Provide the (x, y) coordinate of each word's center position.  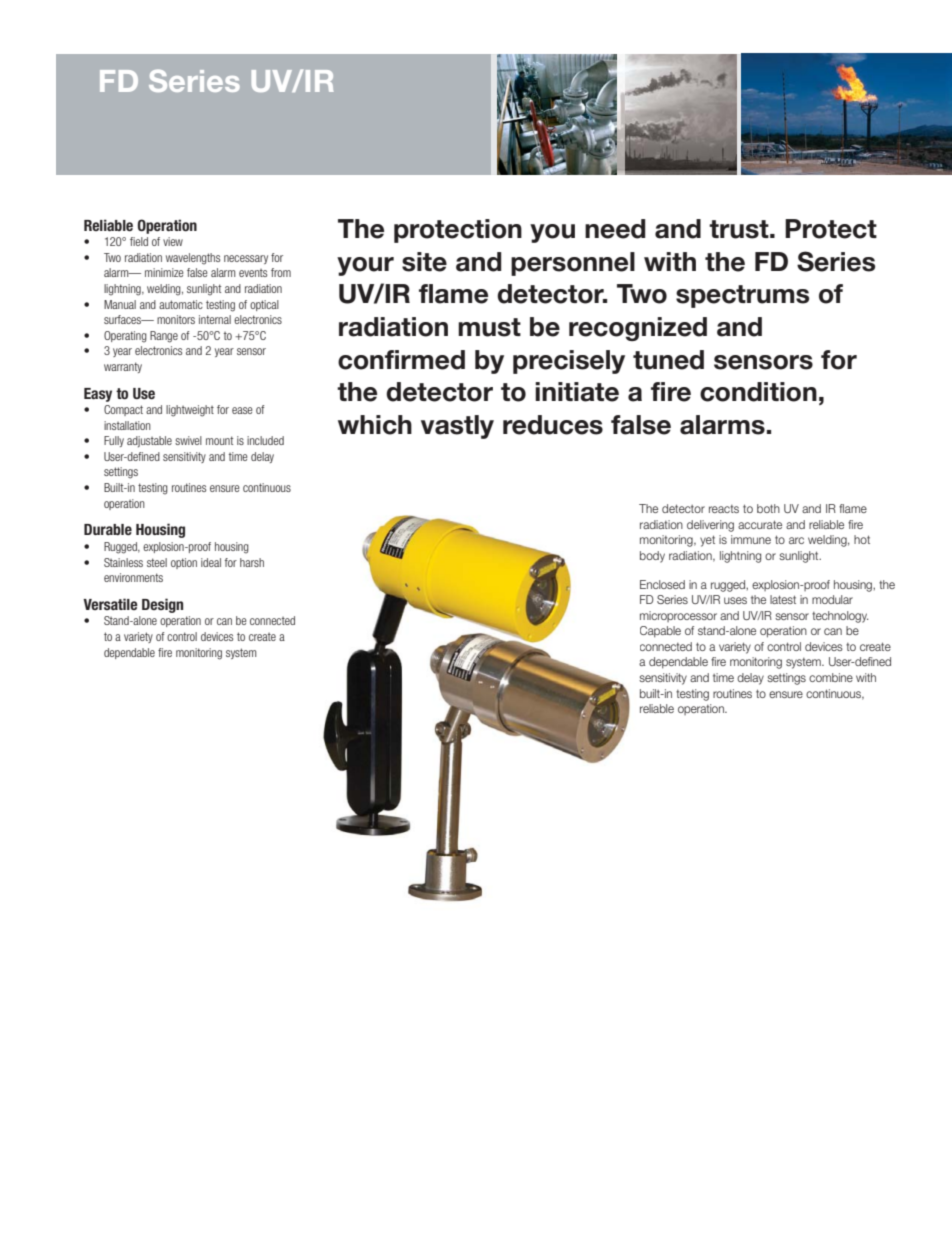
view (173, 241)
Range (164, 337)
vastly (457, 427)
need (615, 229)
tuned (668, 360)
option (184, 563)
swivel (188, 440)
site (424, 262)
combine (831, 677)
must (489, 327)
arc (796, 540)
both (768, 508)
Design (162, 605)
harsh (252, 562)
